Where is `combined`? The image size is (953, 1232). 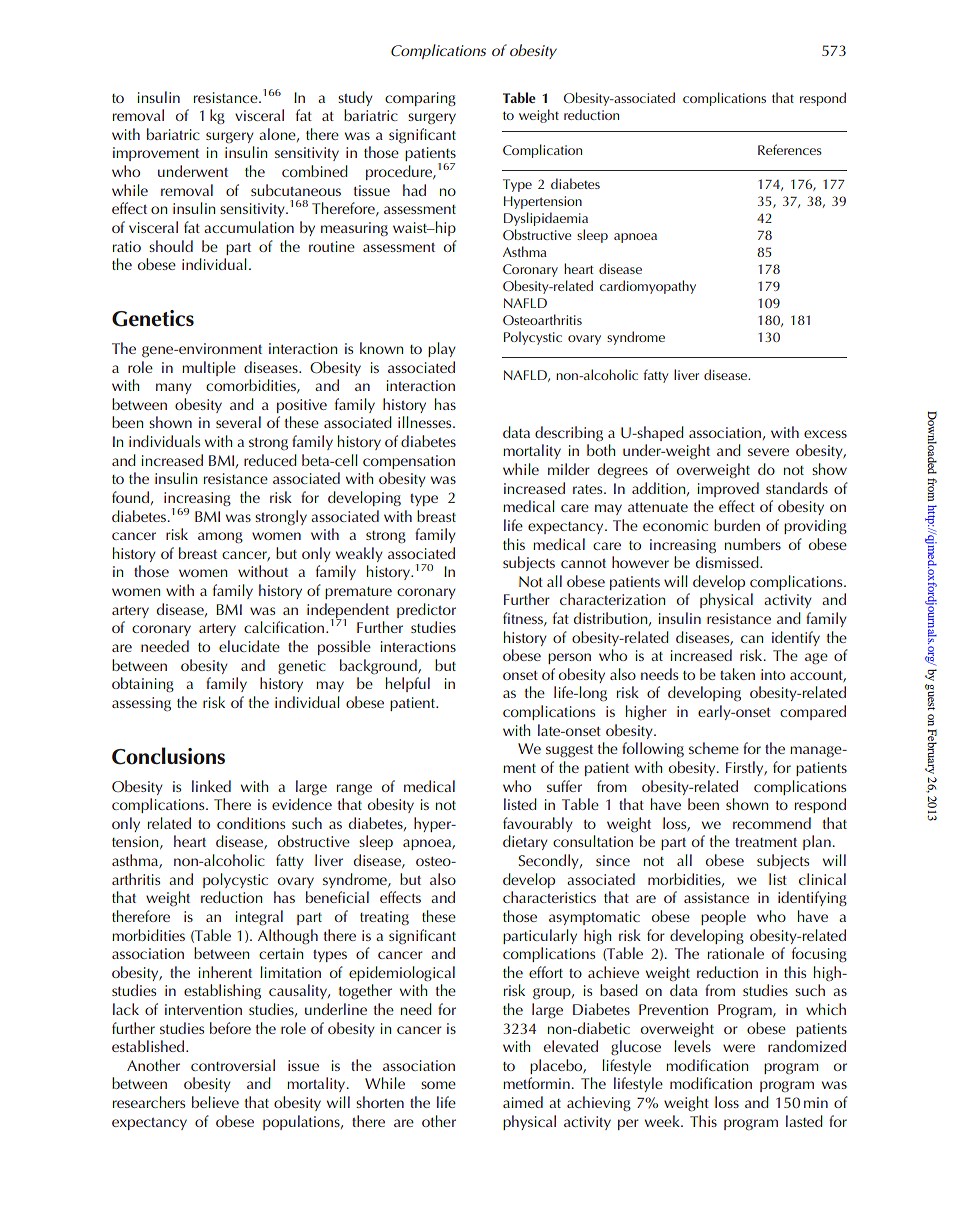 combined is located at coordinates (315, 171).
